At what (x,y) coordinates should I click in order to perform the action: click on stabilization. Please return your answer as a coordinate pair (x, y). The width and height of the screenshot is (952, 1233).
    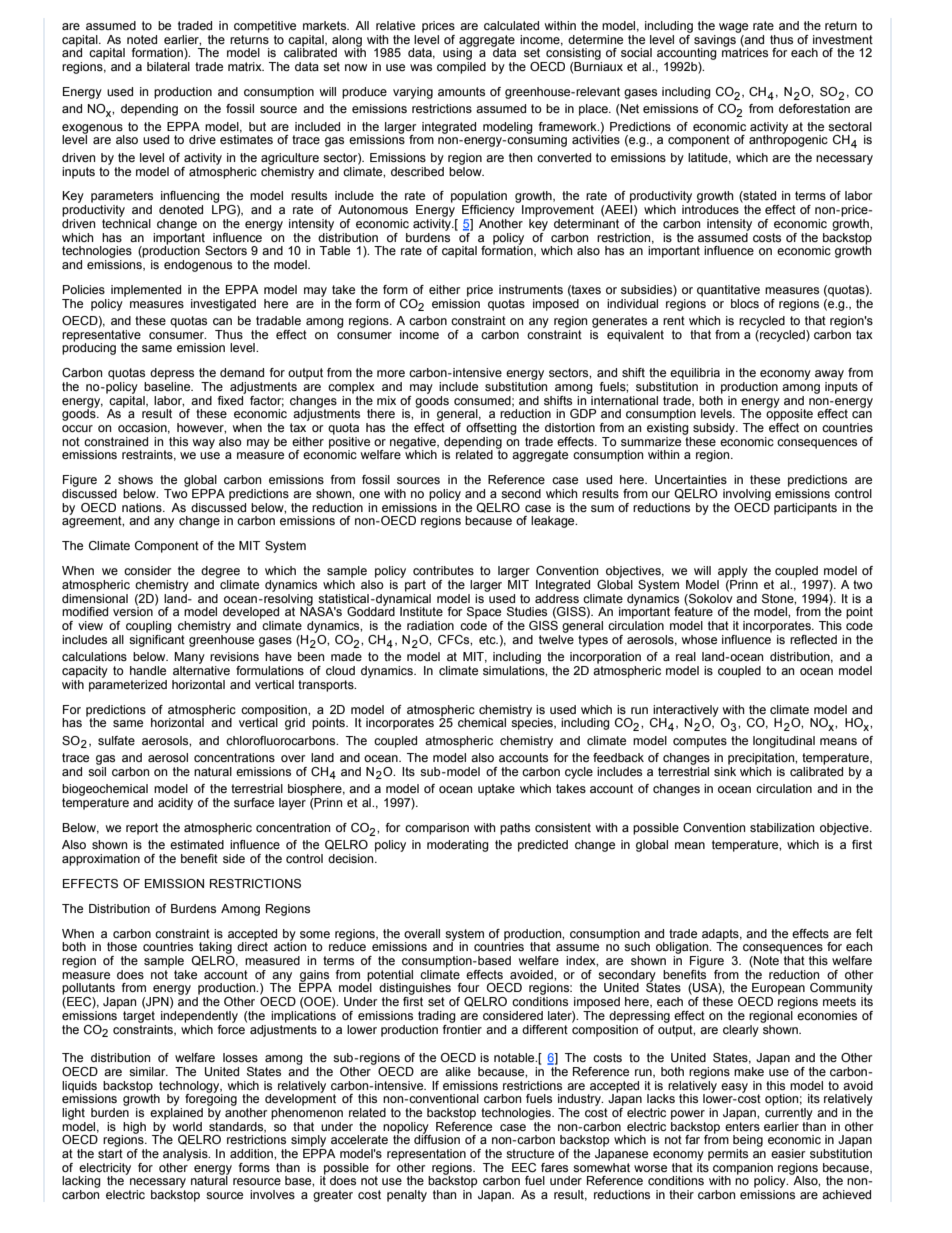
    Looking at the image, I should click on (782, 827).
